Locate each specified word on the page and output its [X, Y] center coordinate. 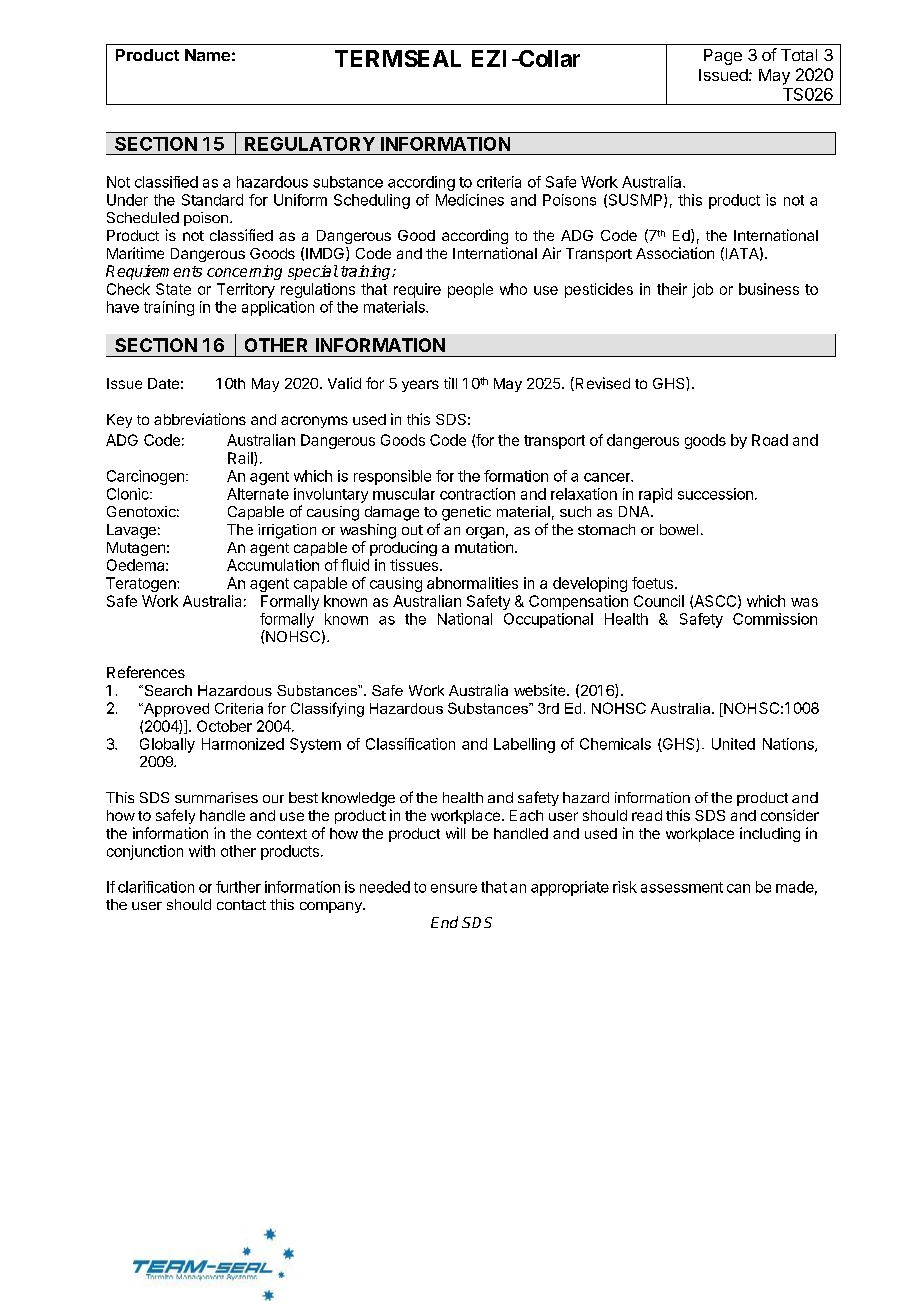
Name [207, 55]
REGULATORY [310, 144]
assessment [682, 887]
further [238, 887]
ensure [454, 888]
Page [723, 57]
